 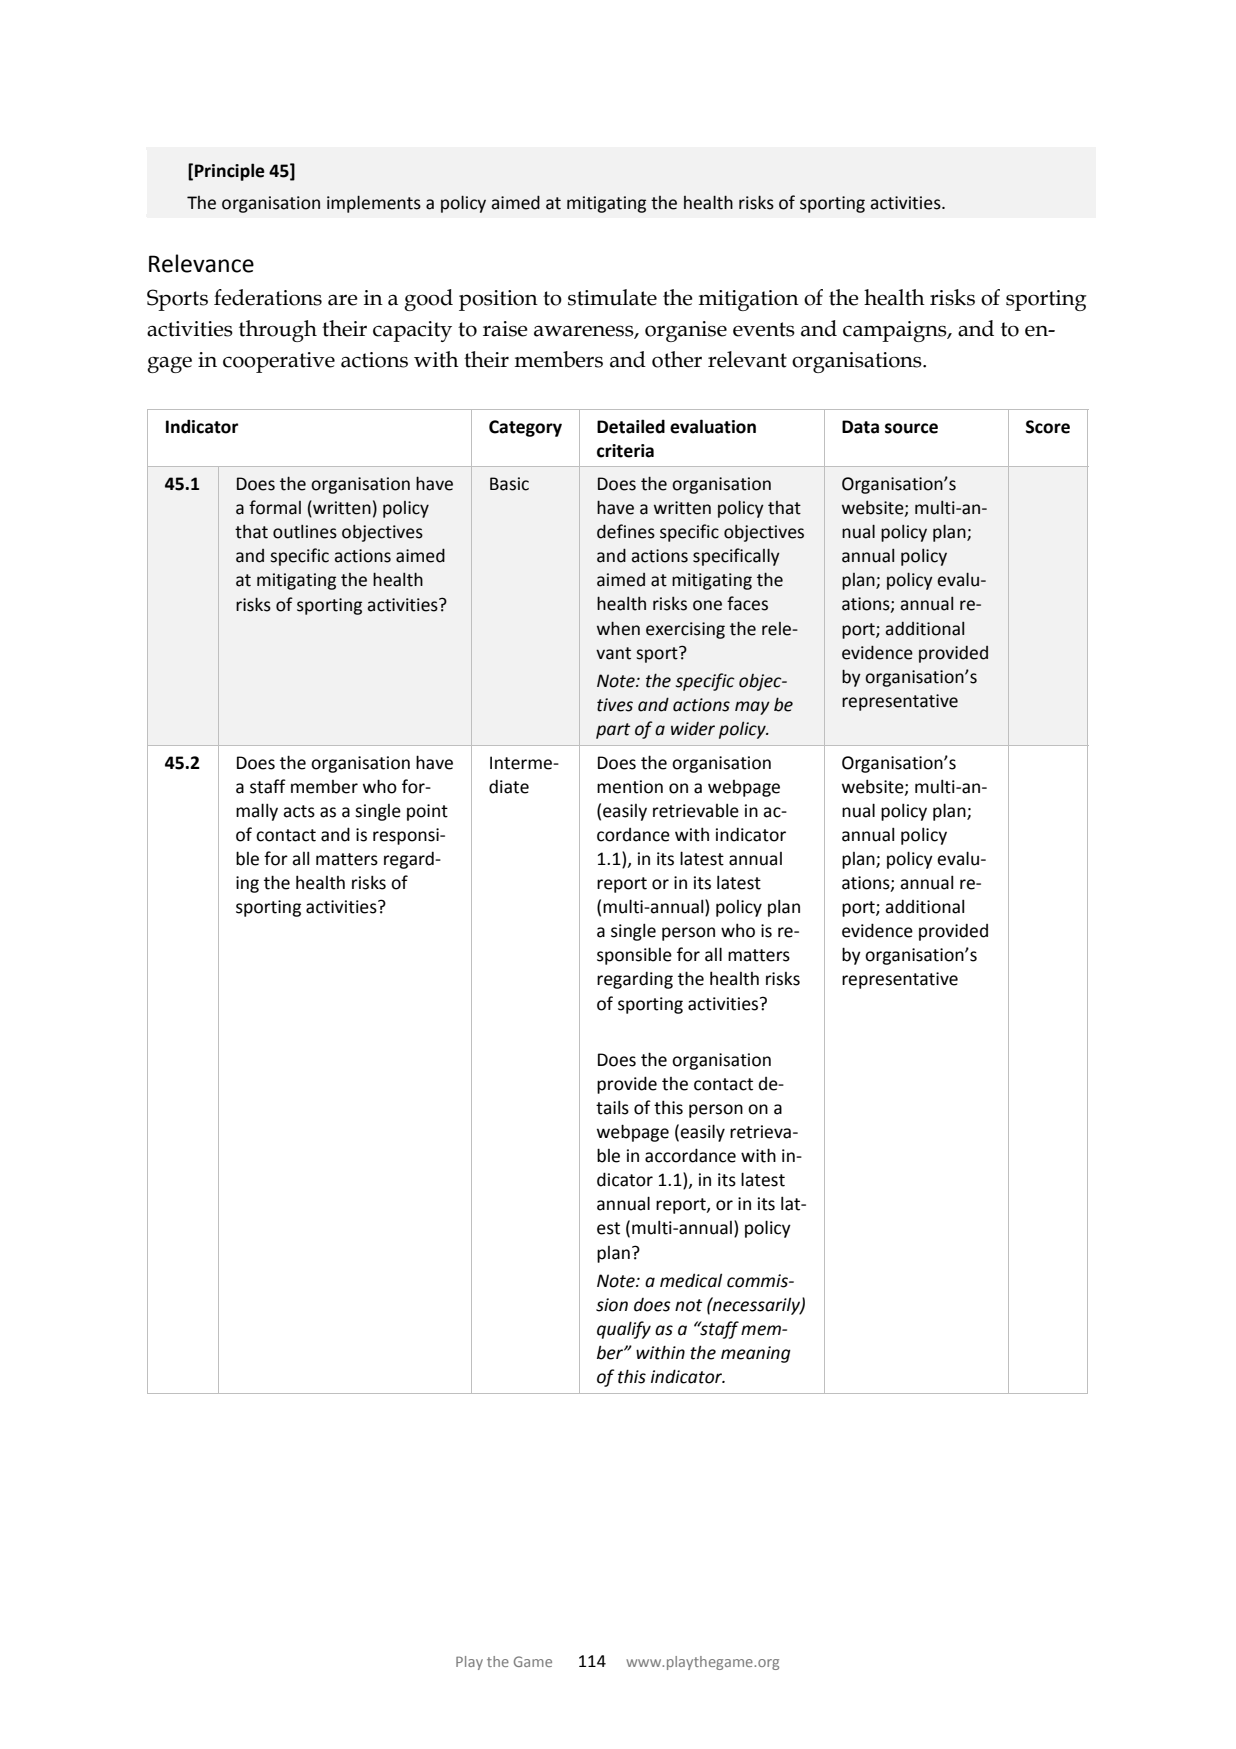 What do you see at coordinates (374, 204) in the image?
I see `implements` at bounding box center [374, 204].
